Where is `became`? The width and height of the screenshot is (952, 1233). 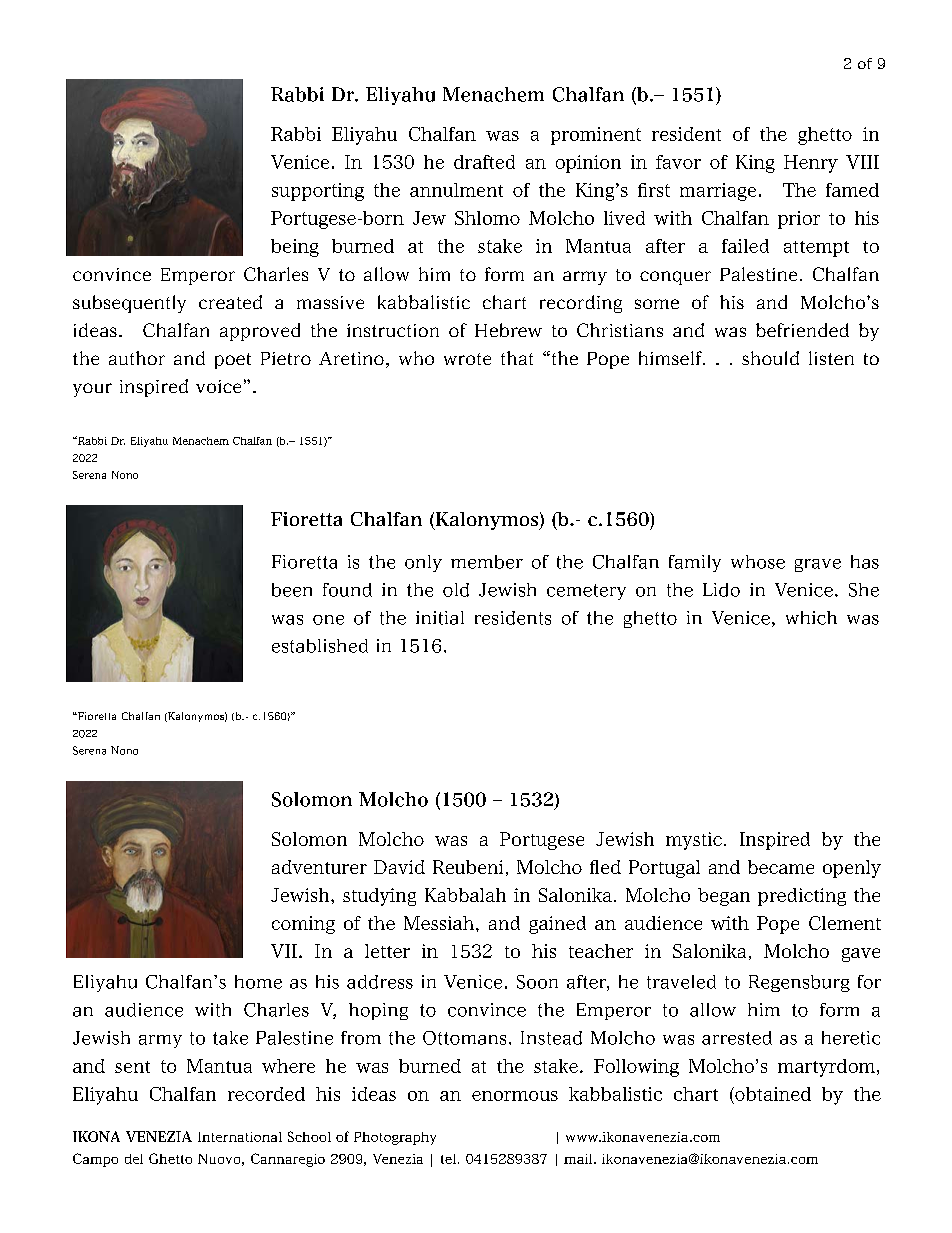 became is located at coordinates (781, 867).
